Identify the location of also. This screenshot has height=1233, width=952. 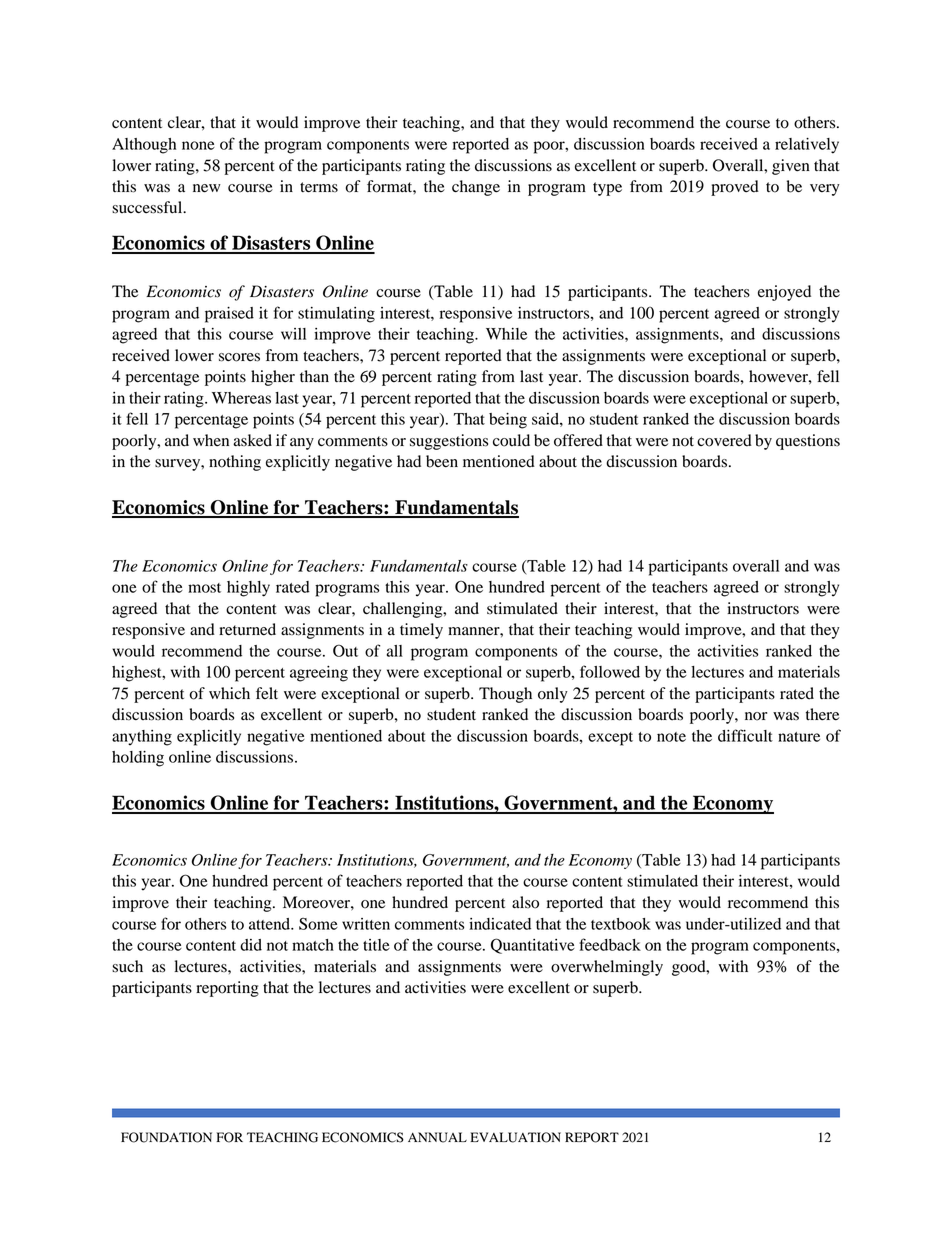
(525, 902).
